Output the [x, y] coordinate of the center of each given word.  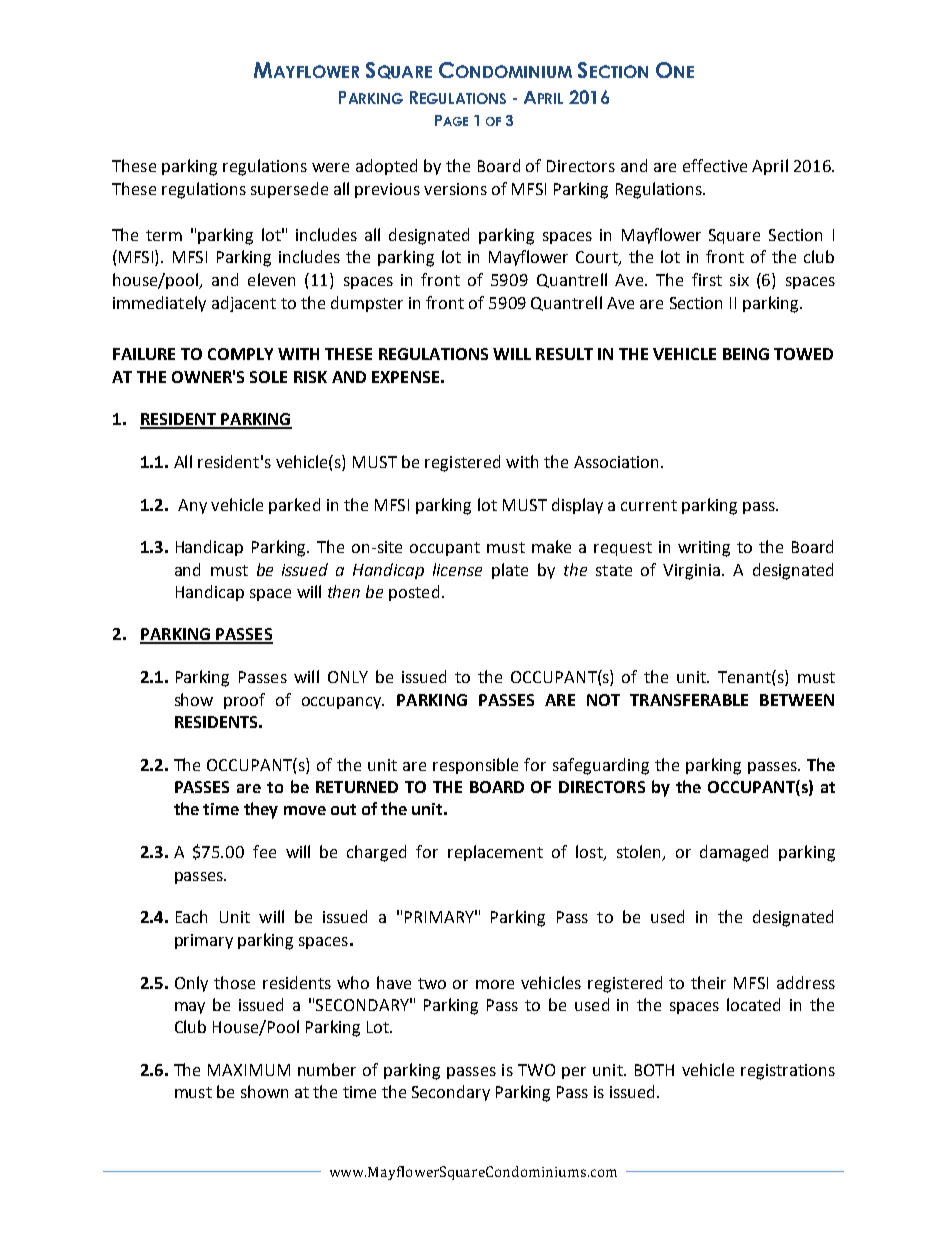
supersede [289, 190]
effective [715, 165]
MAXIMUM [249, 1070]
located [753, 1004]
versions [455, 189]
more [495, 984]
